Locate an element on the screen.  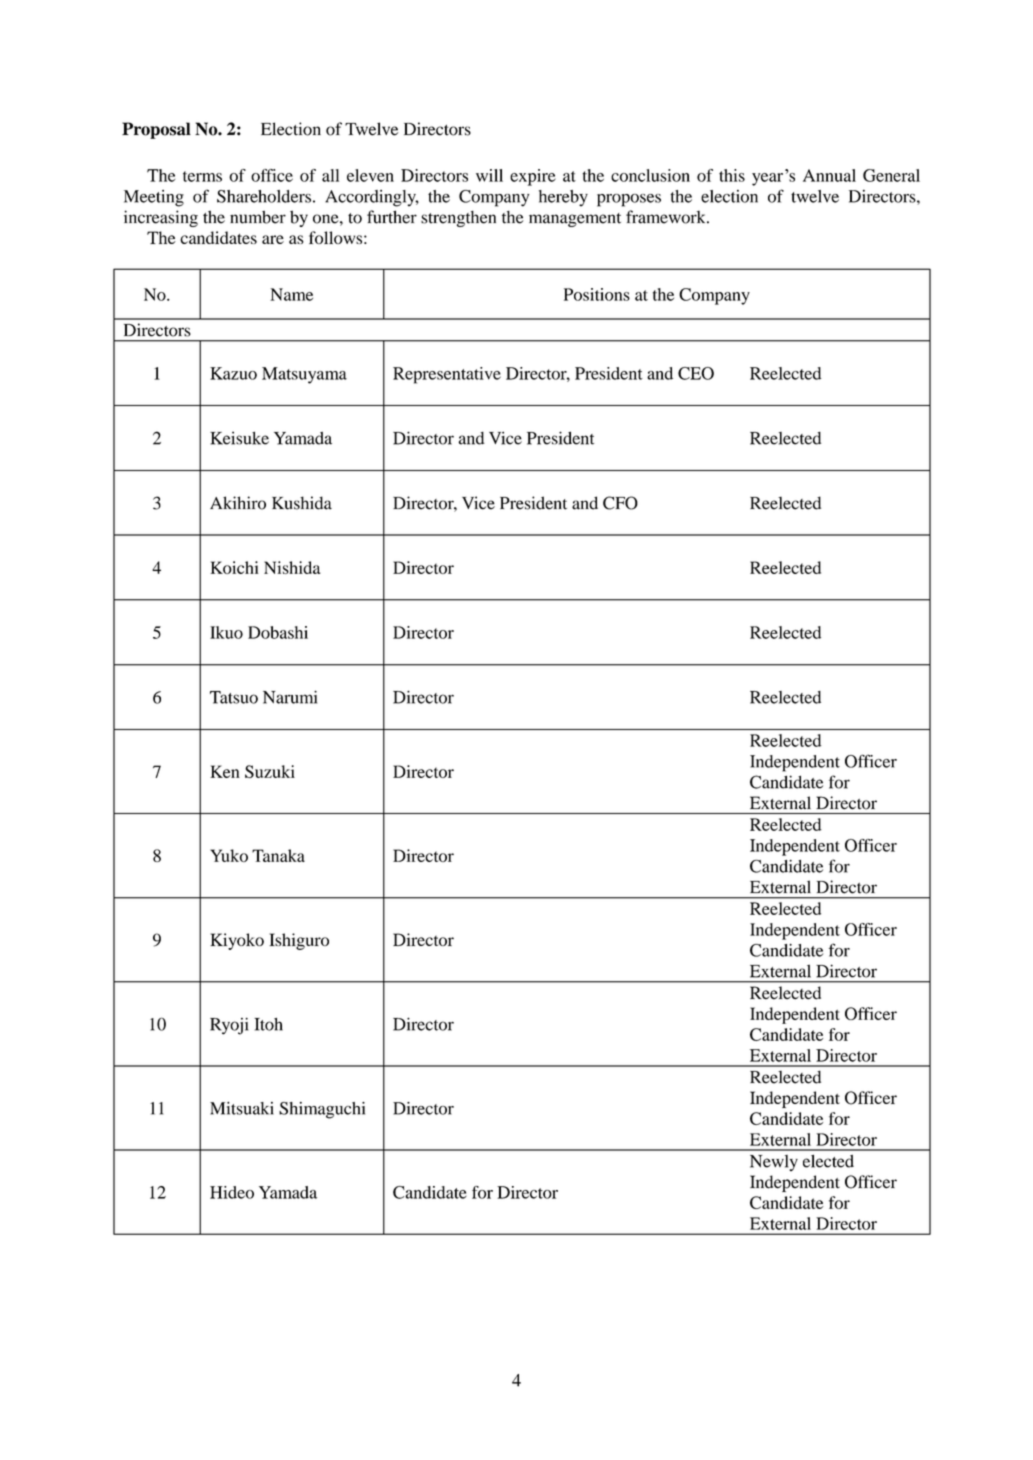
expire is located at coordinates (533, 177).
